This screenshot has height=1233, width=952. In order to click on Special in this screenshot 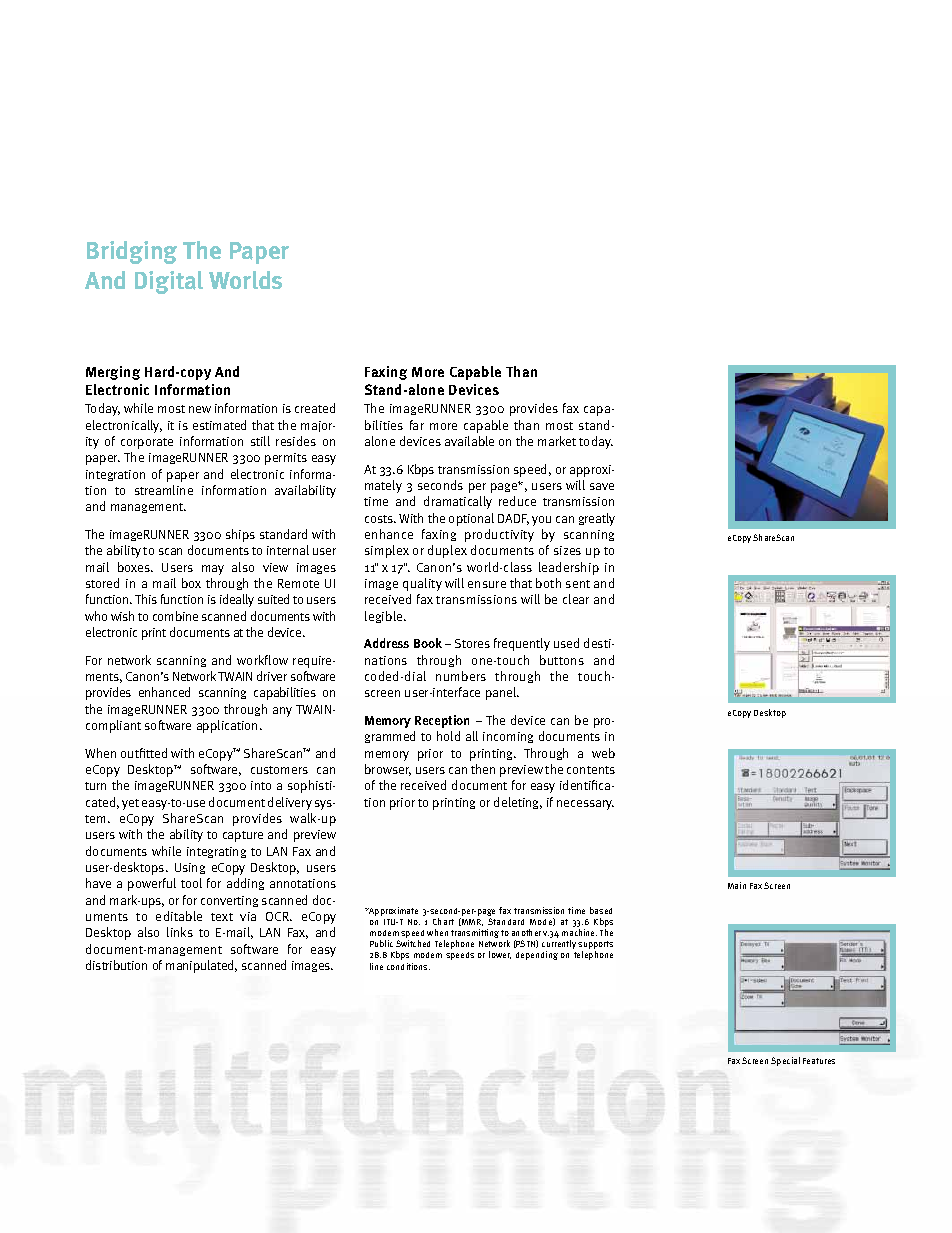, I will do `click(785, 1061)`.
